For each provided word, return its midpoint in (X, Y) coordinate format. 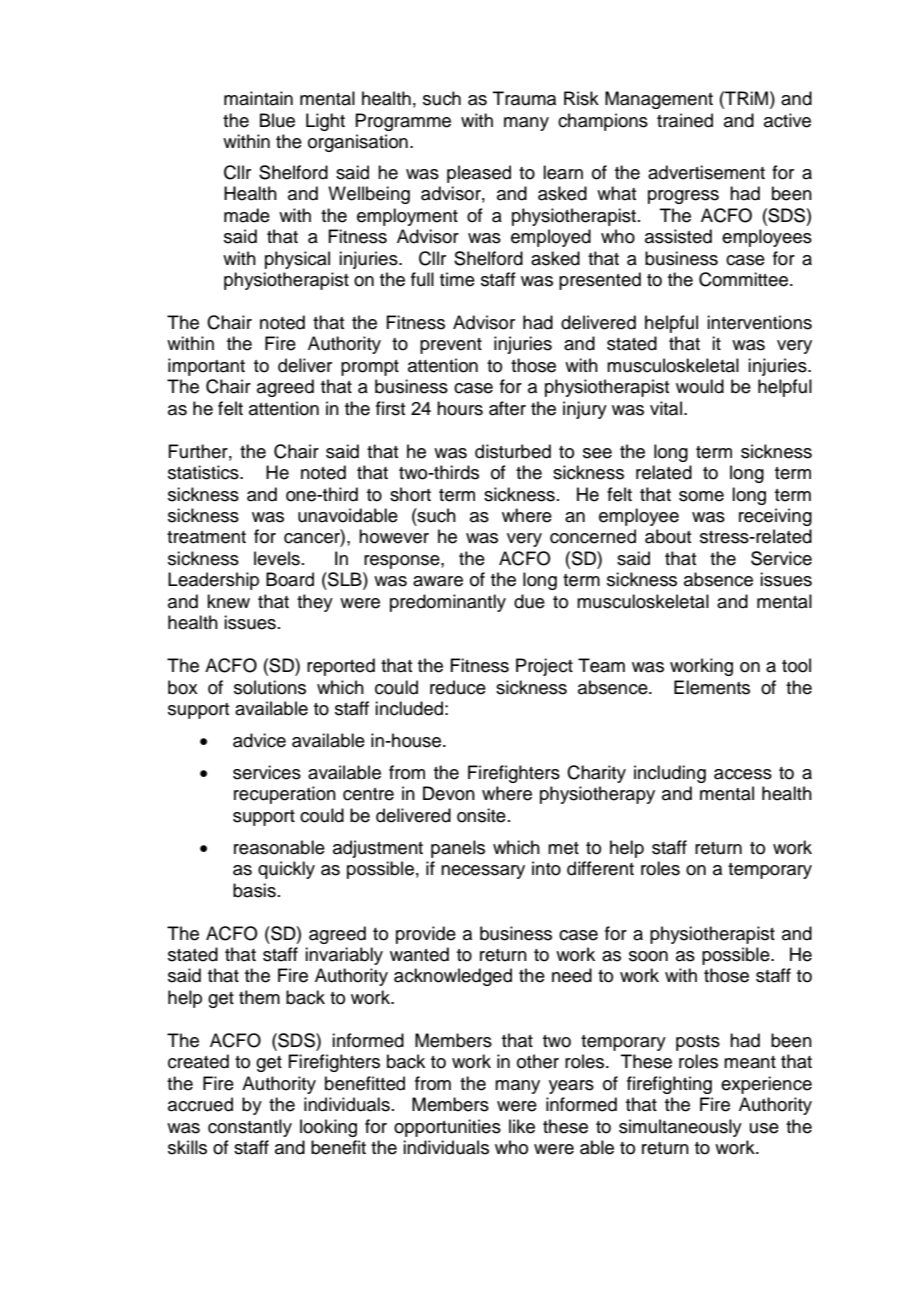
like (522, 1126)
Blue (277, 120)
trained (685, 120)
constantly (250, 1128)
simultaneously (680, 1128)
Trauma (524, 98)
